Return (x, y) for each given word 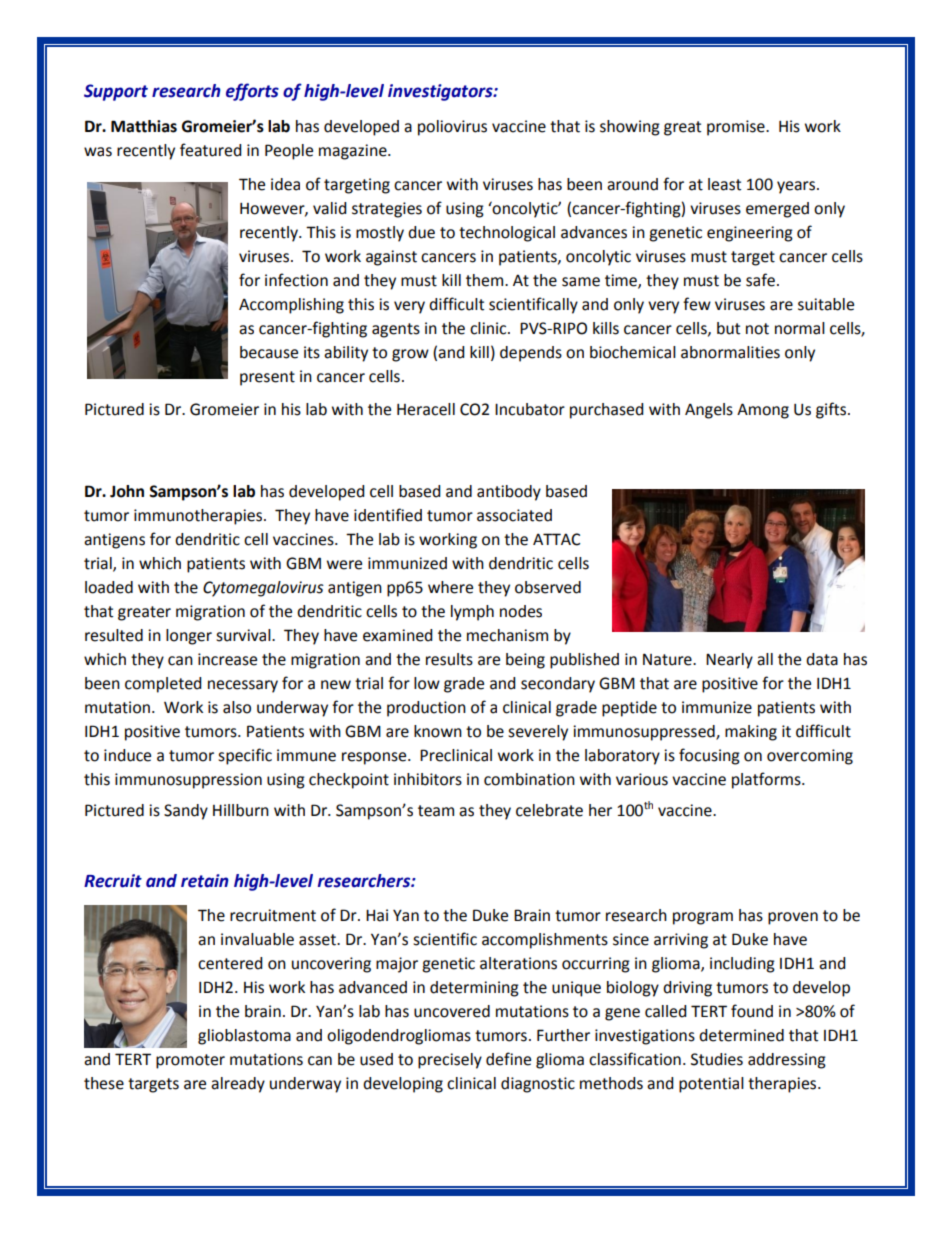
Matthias (144, 126)
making (751, 733)
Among (763, 411)
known (438, 731)
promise (737, 128)
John (127, 491)
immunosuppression (188, 781)
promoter (190, 1061)
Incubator (530, 409)
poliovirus (452, 128)
